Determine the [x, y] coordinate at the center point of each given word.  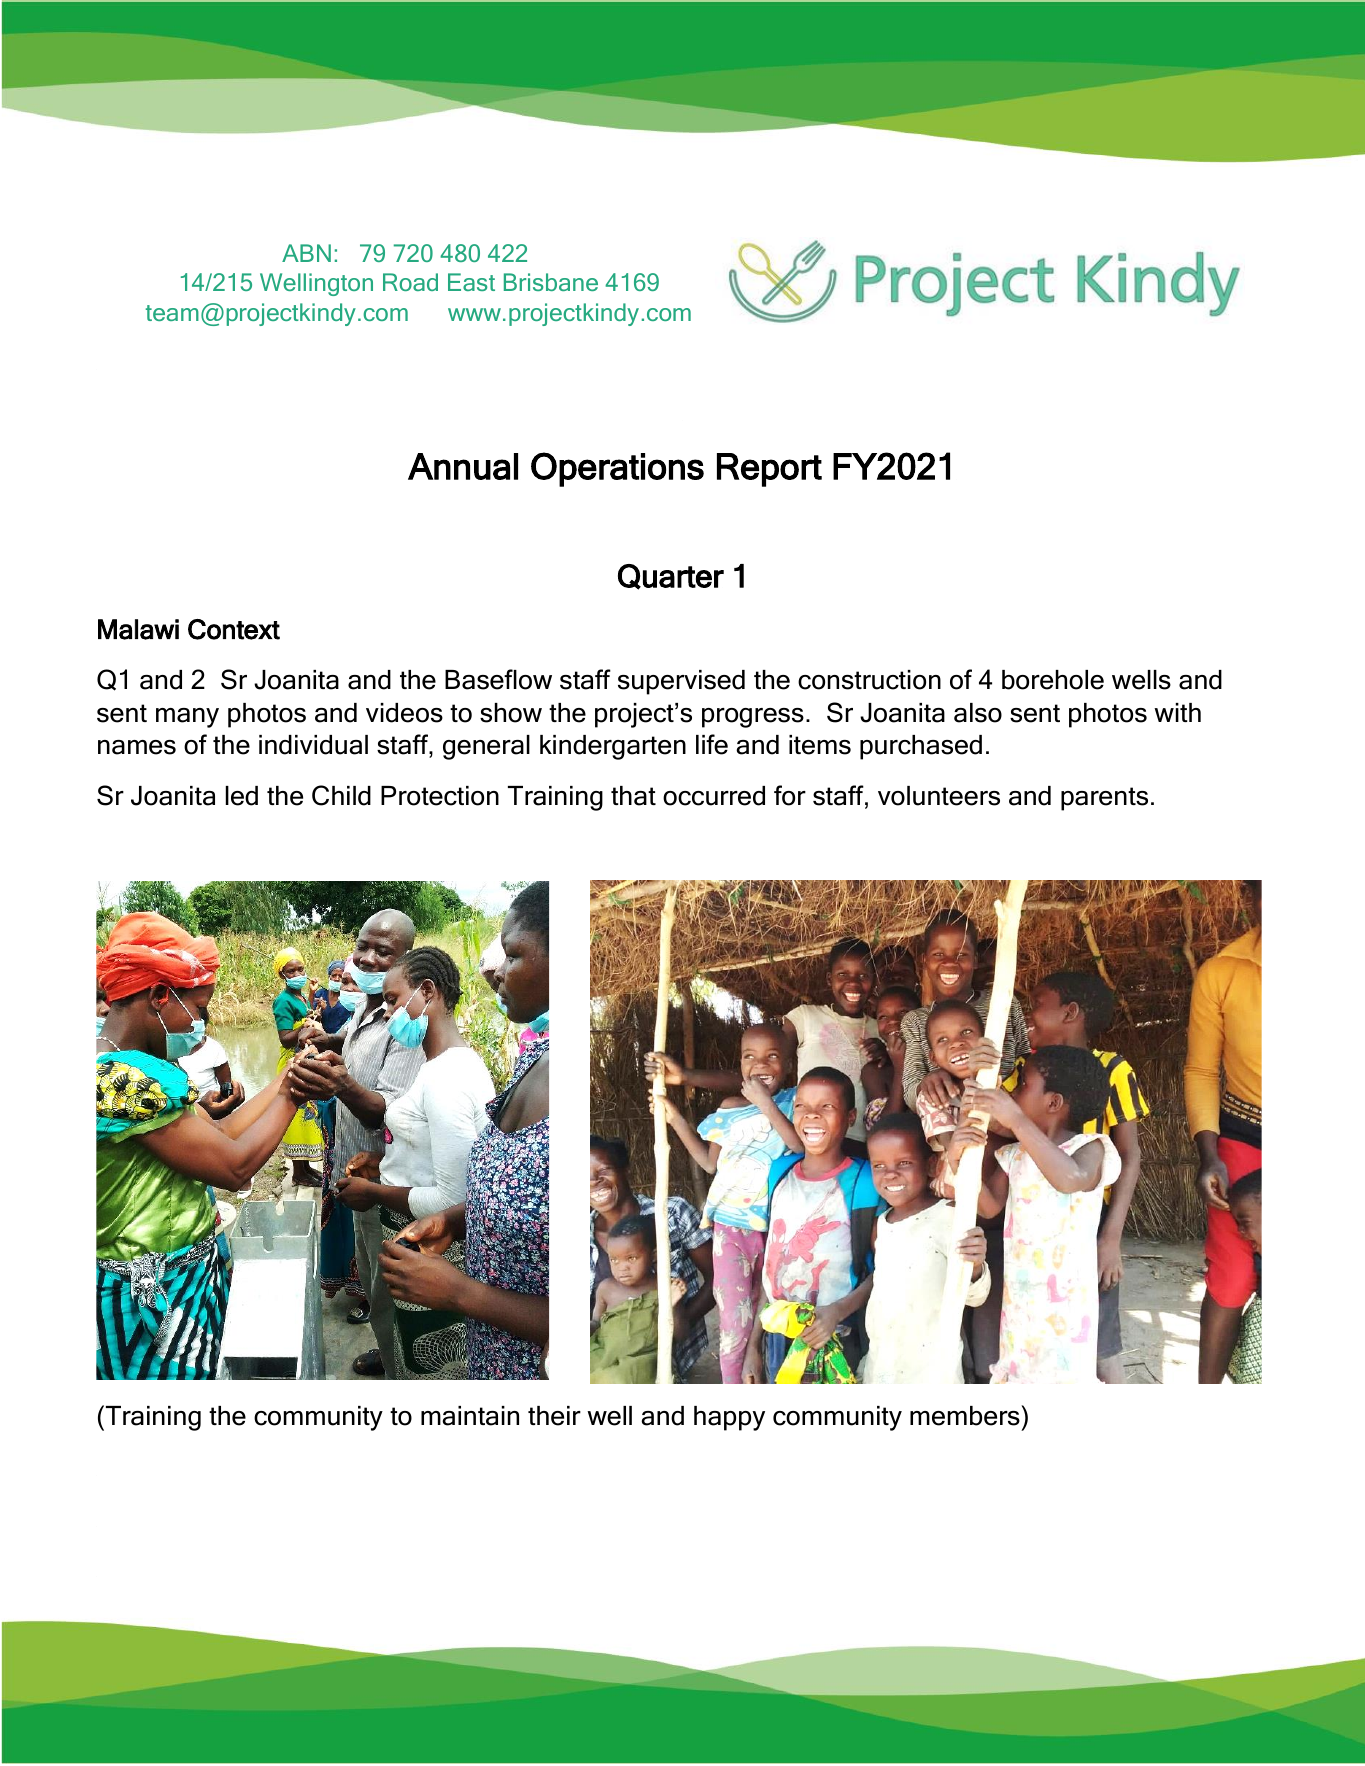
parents [1104, 799]
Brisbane [551, 282]
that [633, 796]
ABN [306, 253]
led [242, 796]
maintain [470, 1416]
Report [769, 470]
